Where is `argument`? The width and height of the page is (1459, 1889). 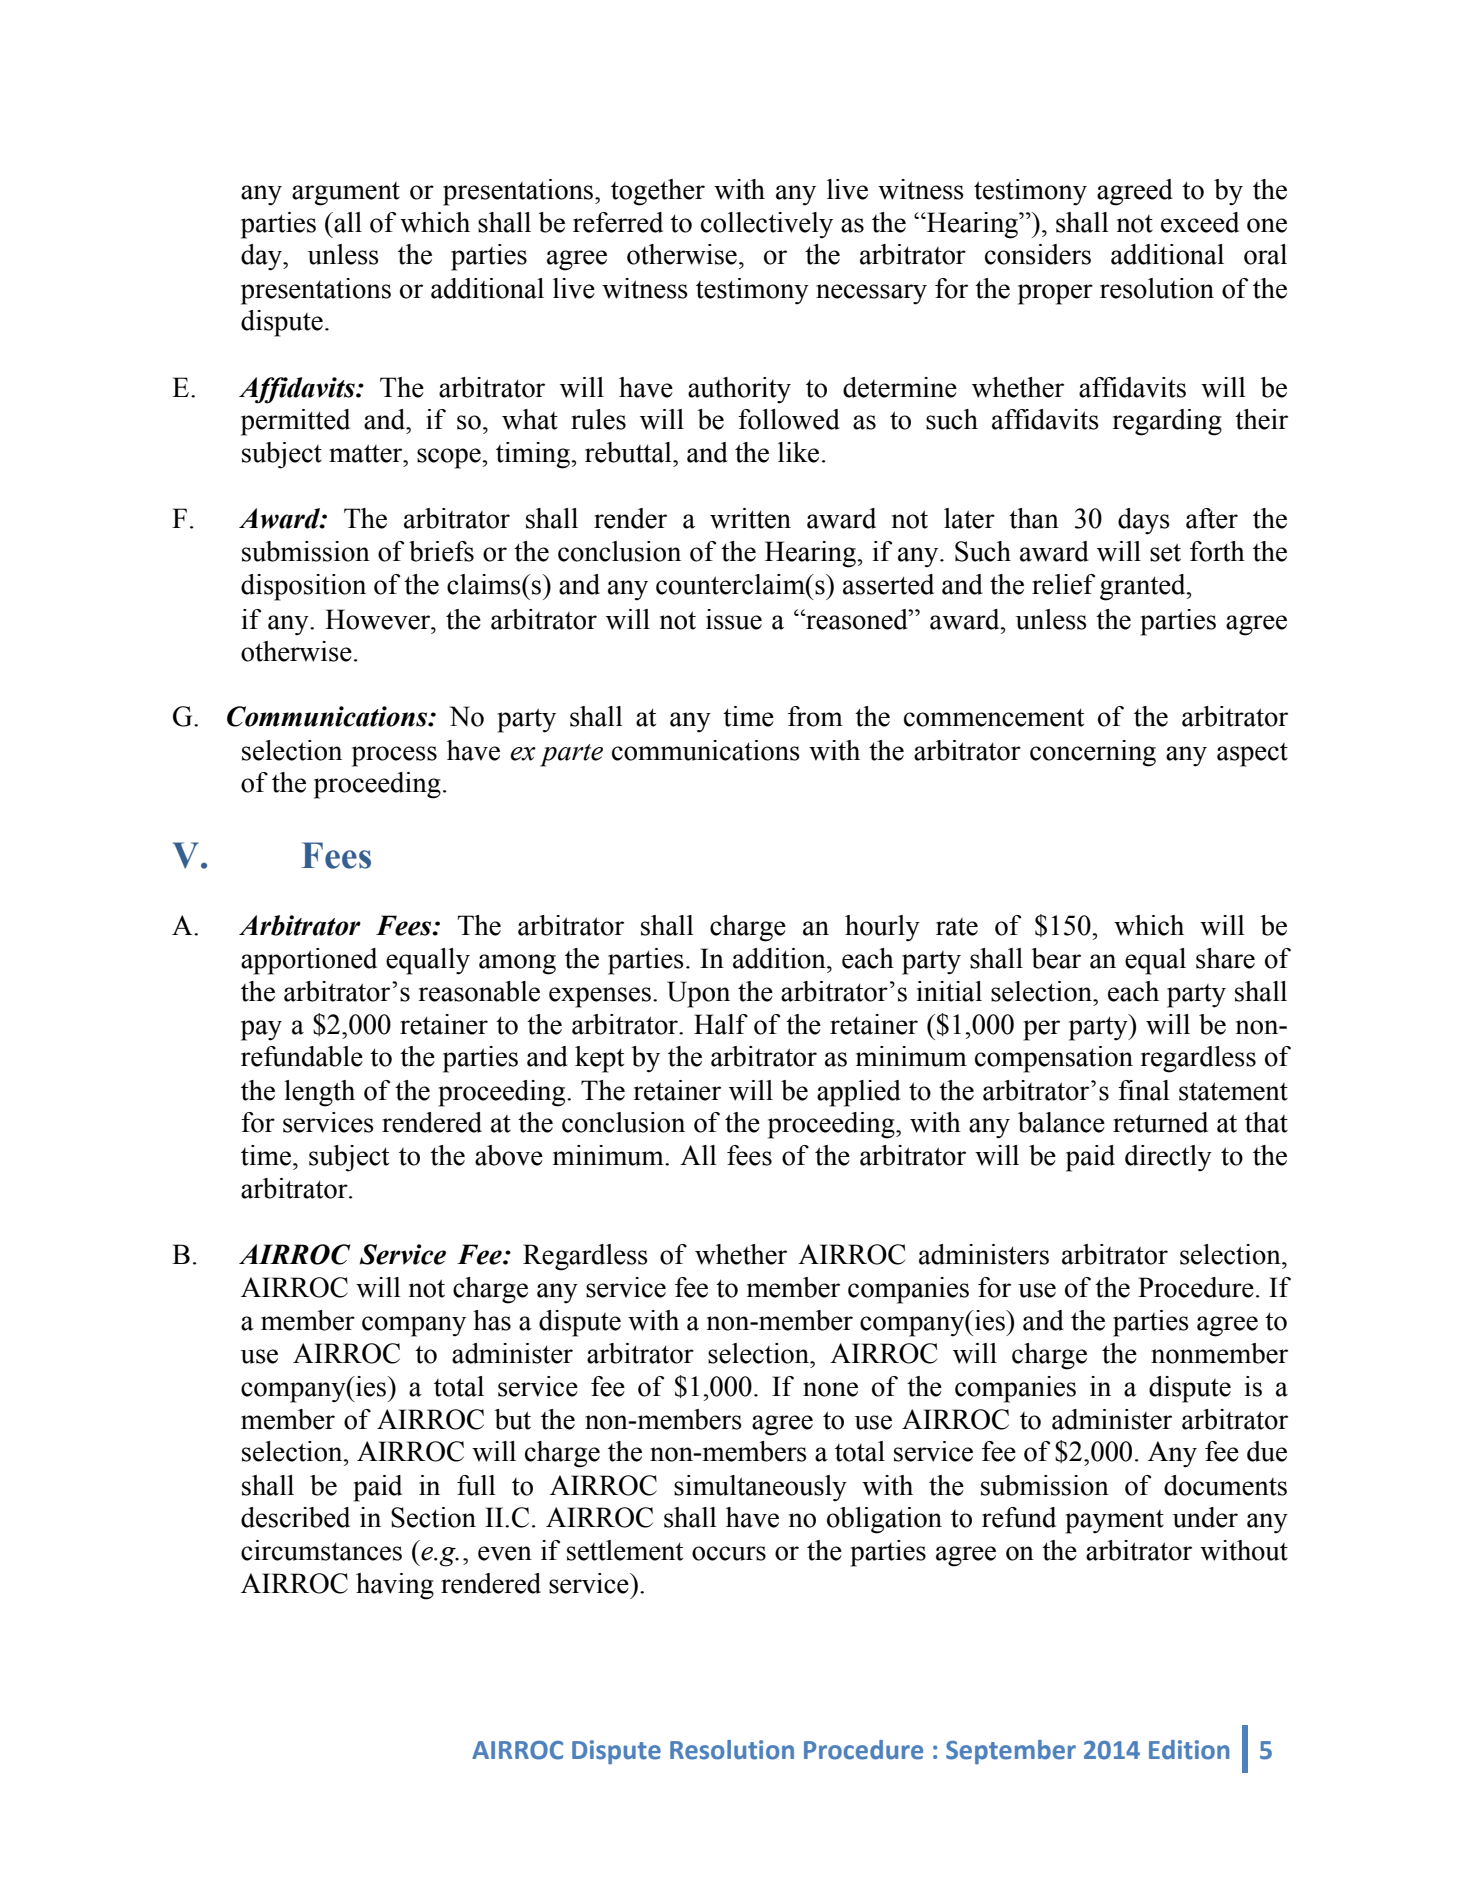 argument is located at coordinates (346, 194).
